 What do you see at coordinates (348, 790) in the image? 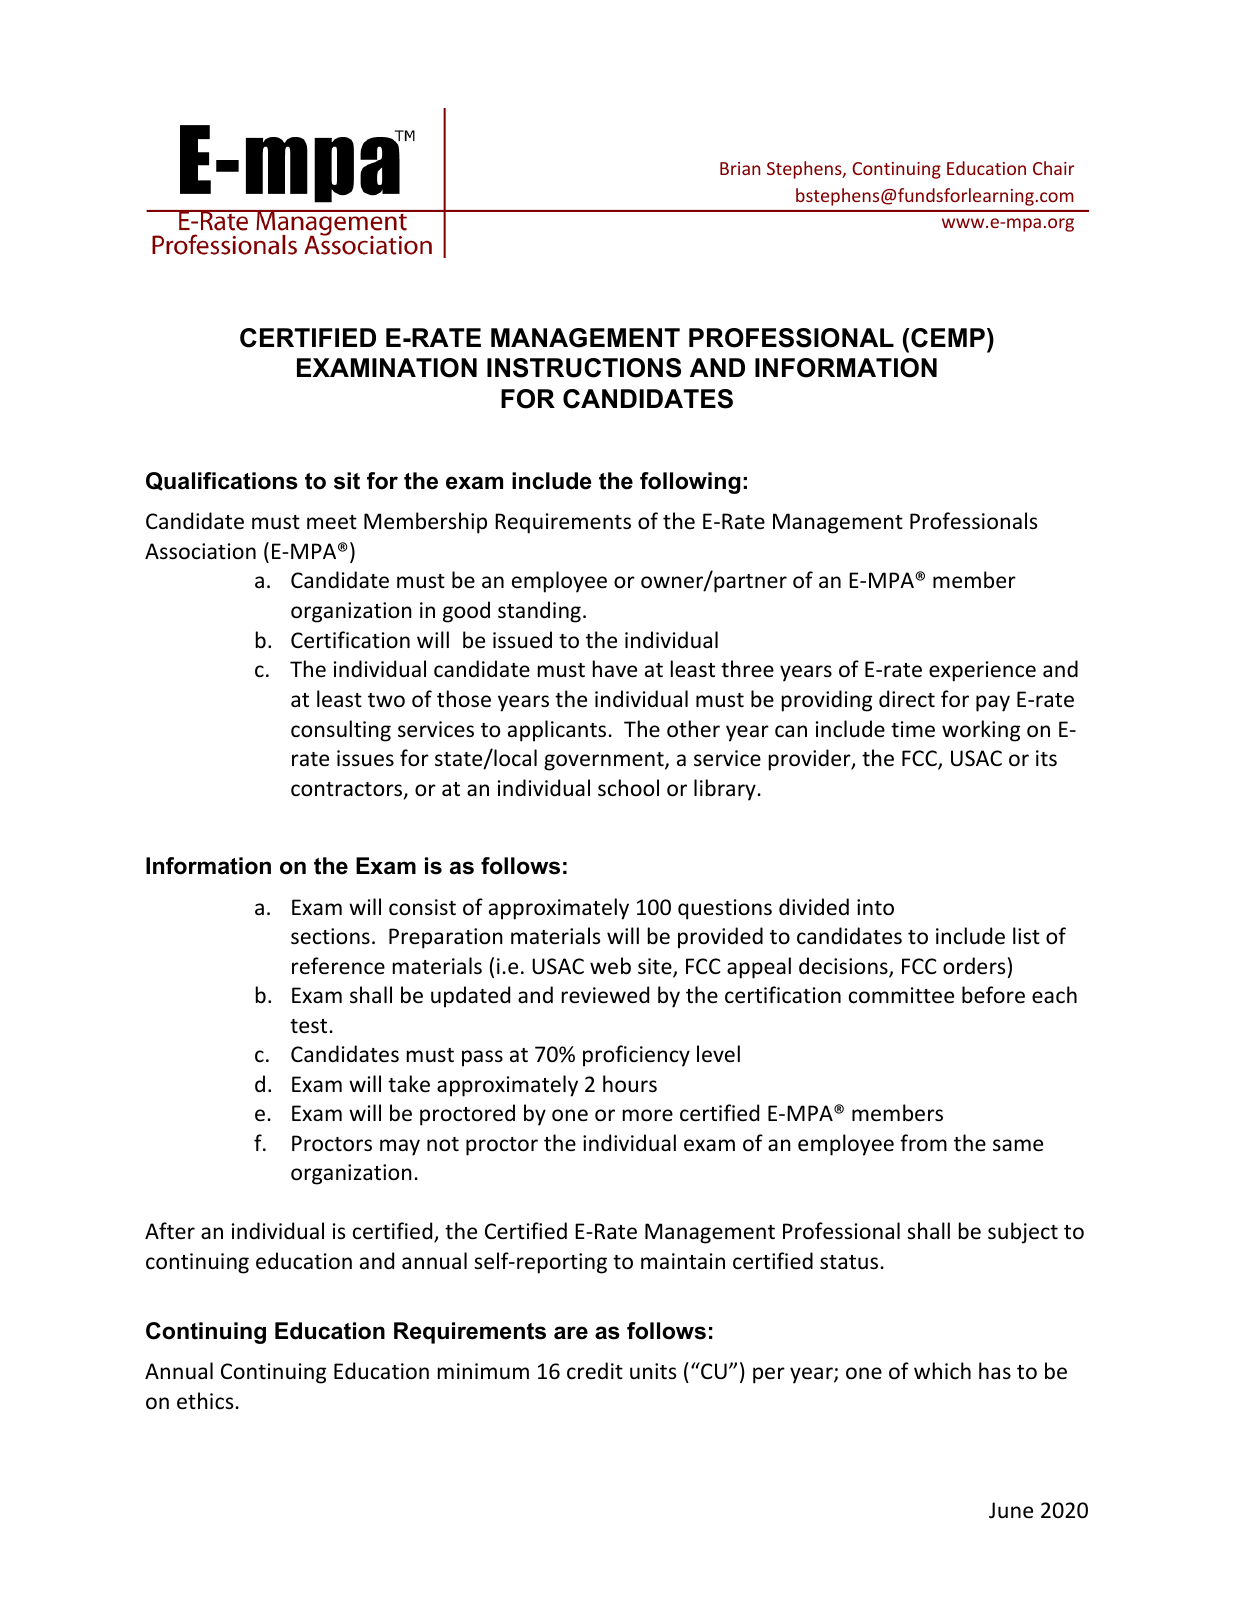
I see `contractors` at bounding box center [348, 790].
